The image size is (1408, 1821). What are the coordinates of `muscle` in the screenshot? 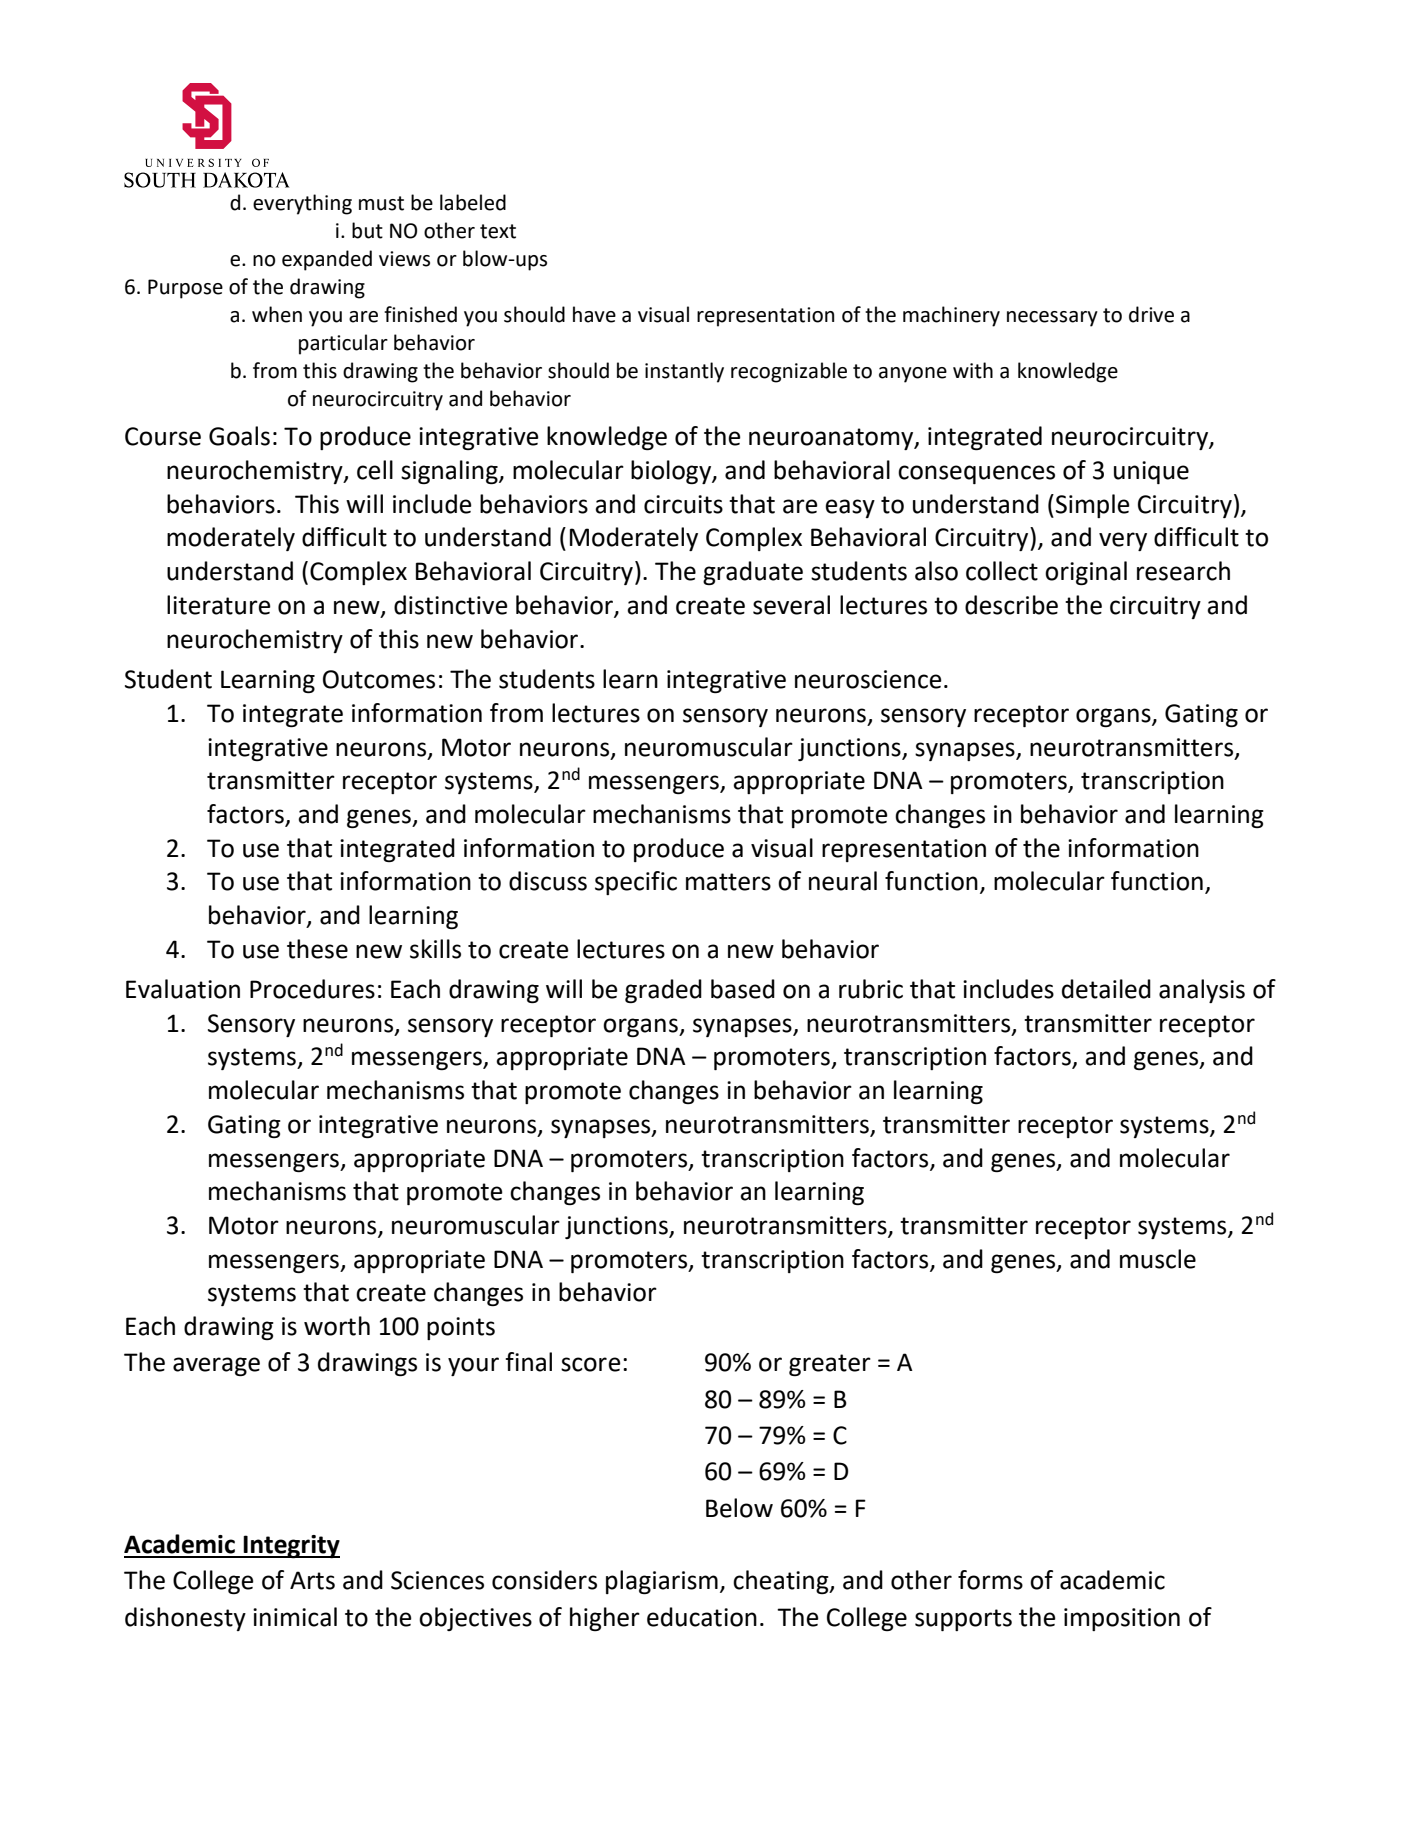 It's located at (1158, 1259).
